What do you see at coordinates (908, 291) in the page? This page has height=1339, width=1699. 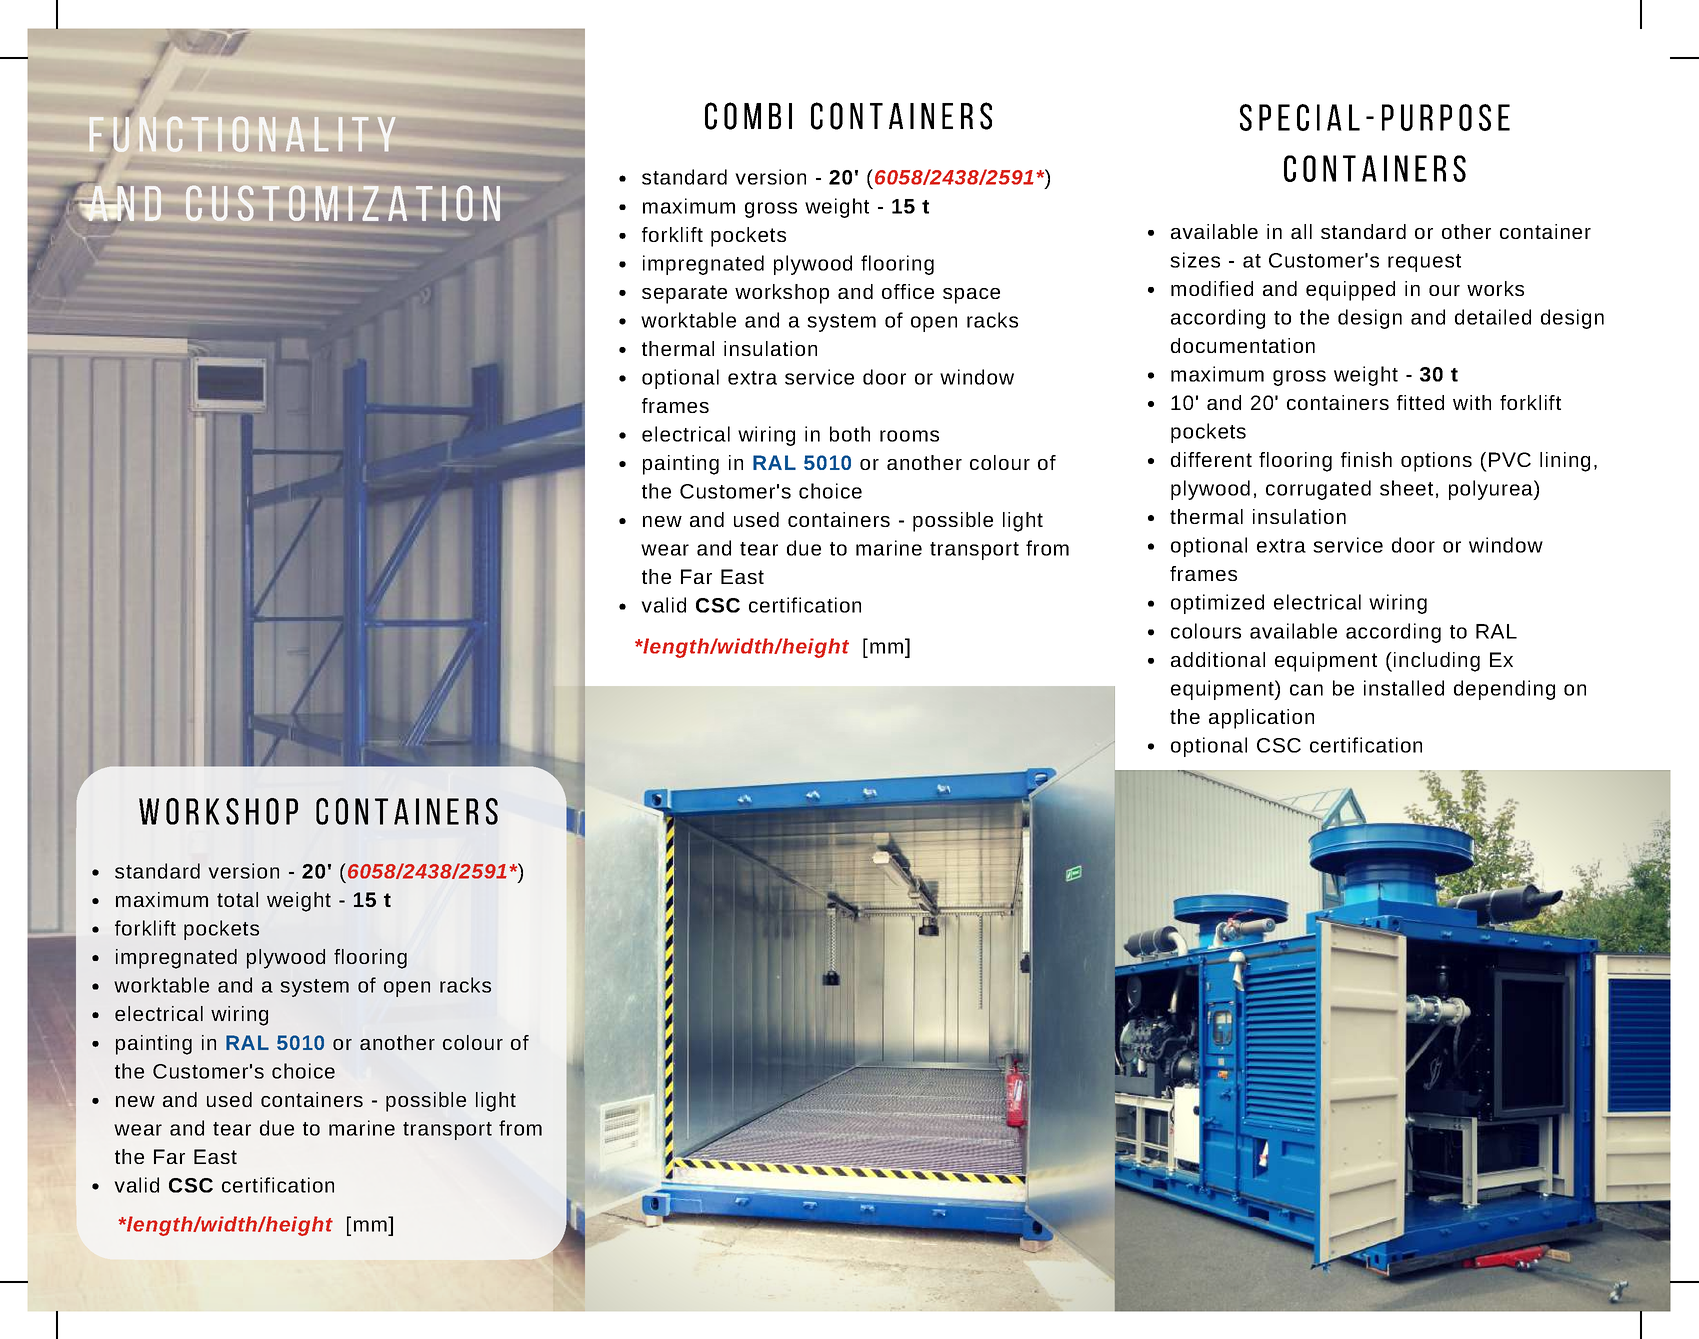 I see `office` at bounding box center [908, 291].
